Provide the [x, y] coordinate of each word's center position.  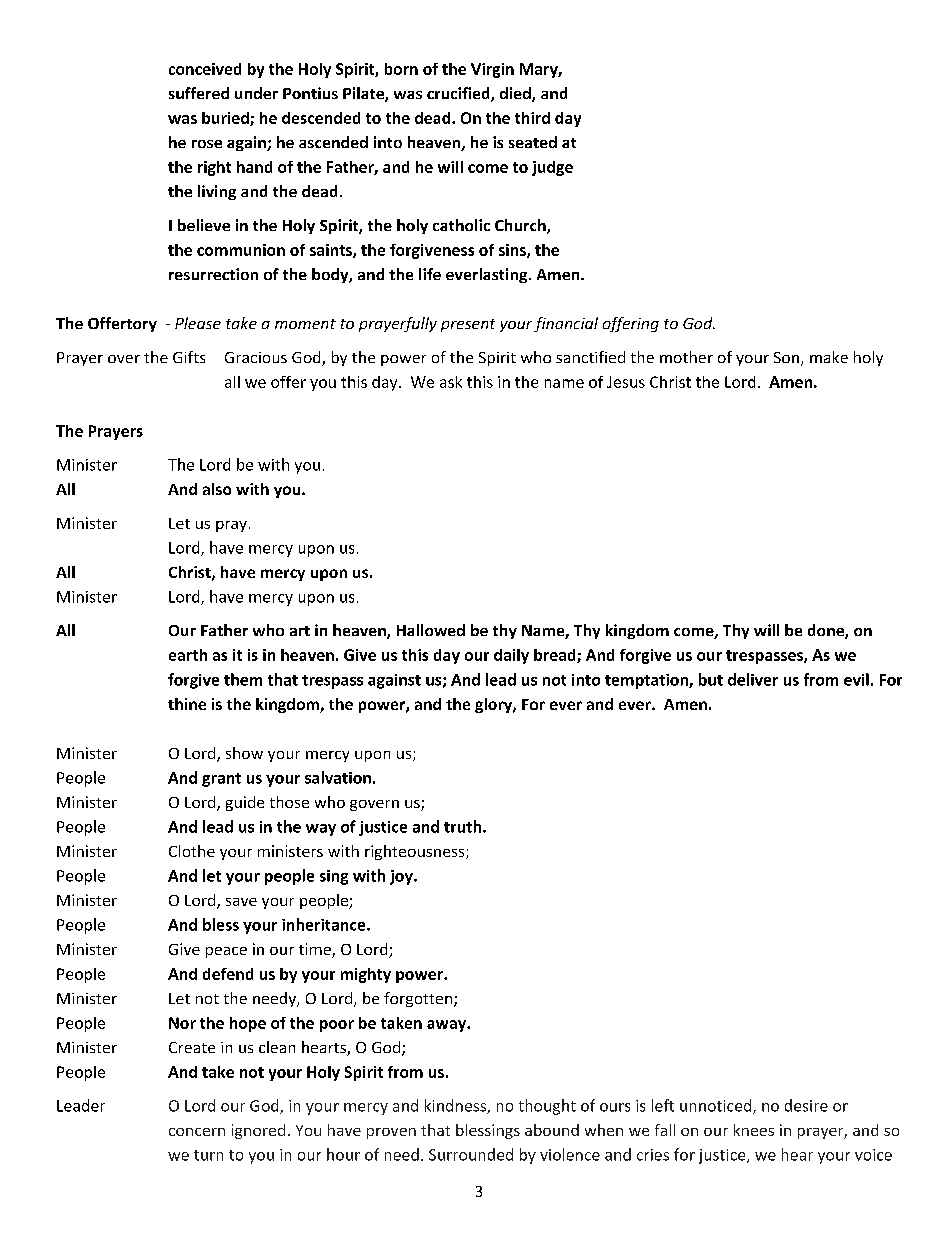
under [256, 93]
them [243, 679]
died [516, 94]
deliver [753, 679]
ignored [258, 1131]
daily [511, 656]
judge [552, 168]
